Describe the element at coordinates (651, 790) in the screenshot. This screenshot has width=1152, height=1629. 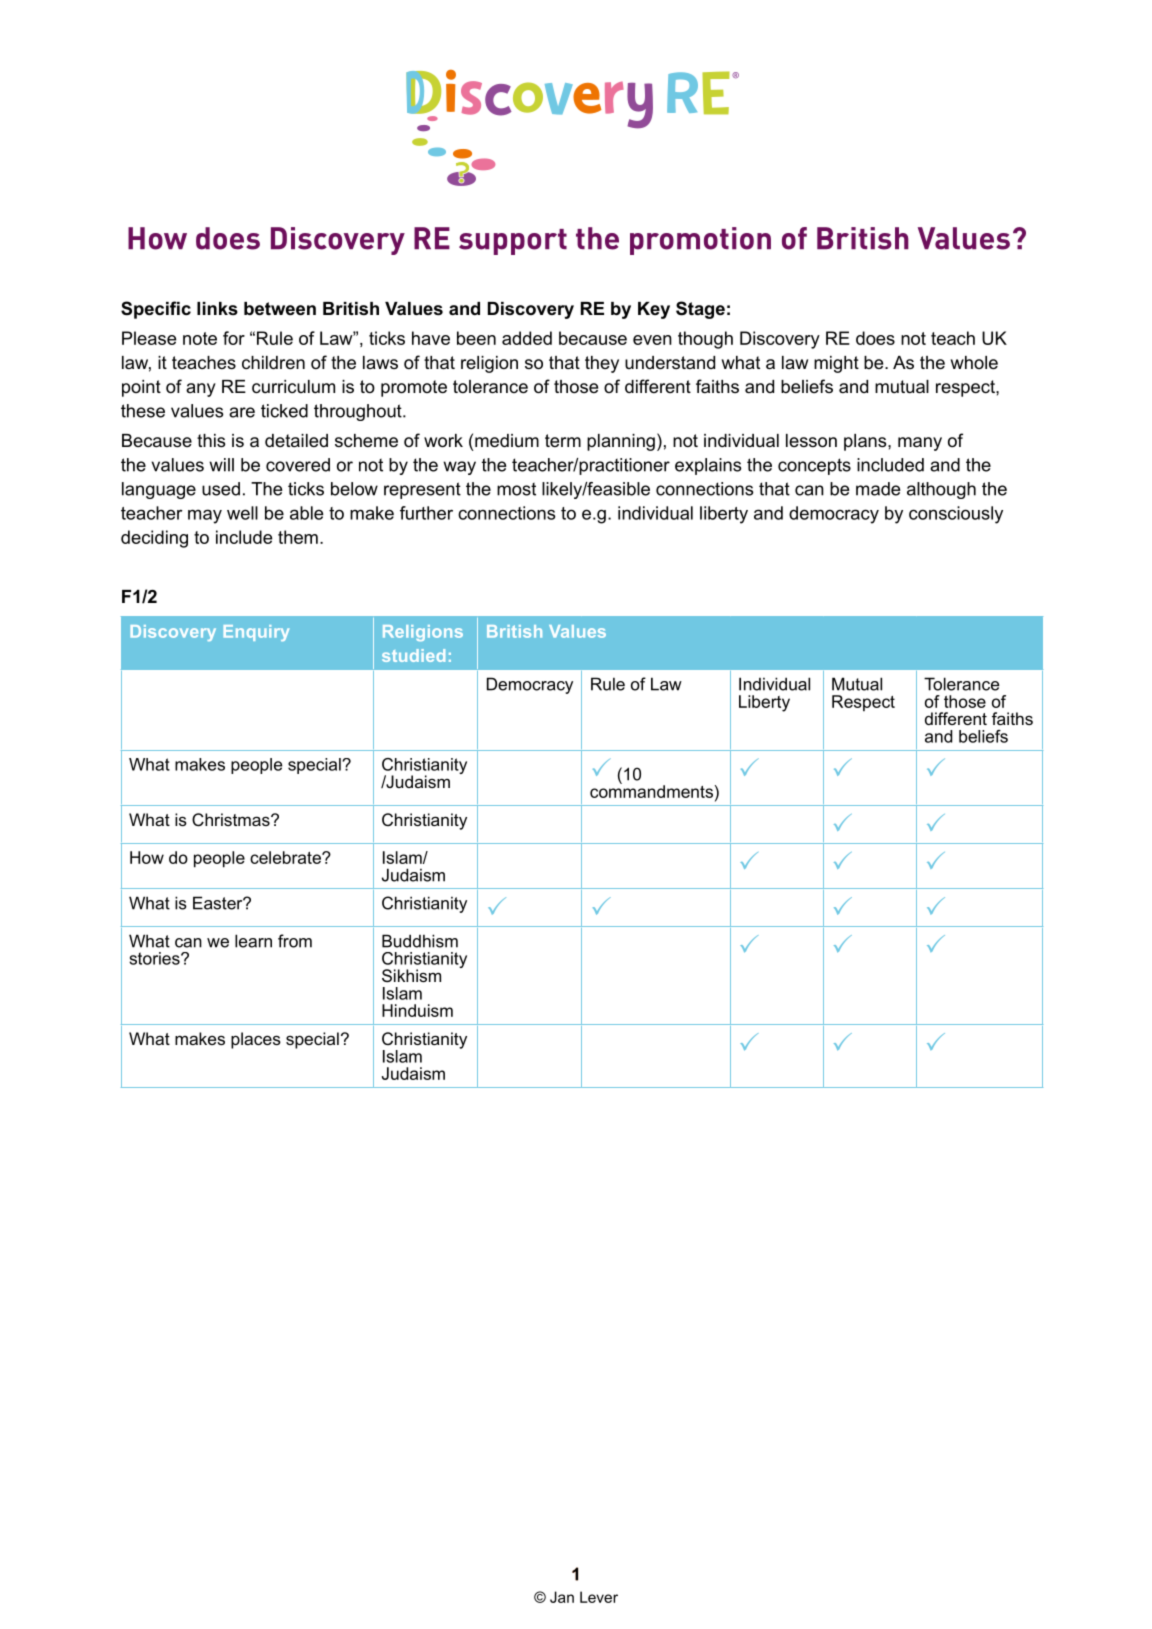
I see `commandments` at that location.
